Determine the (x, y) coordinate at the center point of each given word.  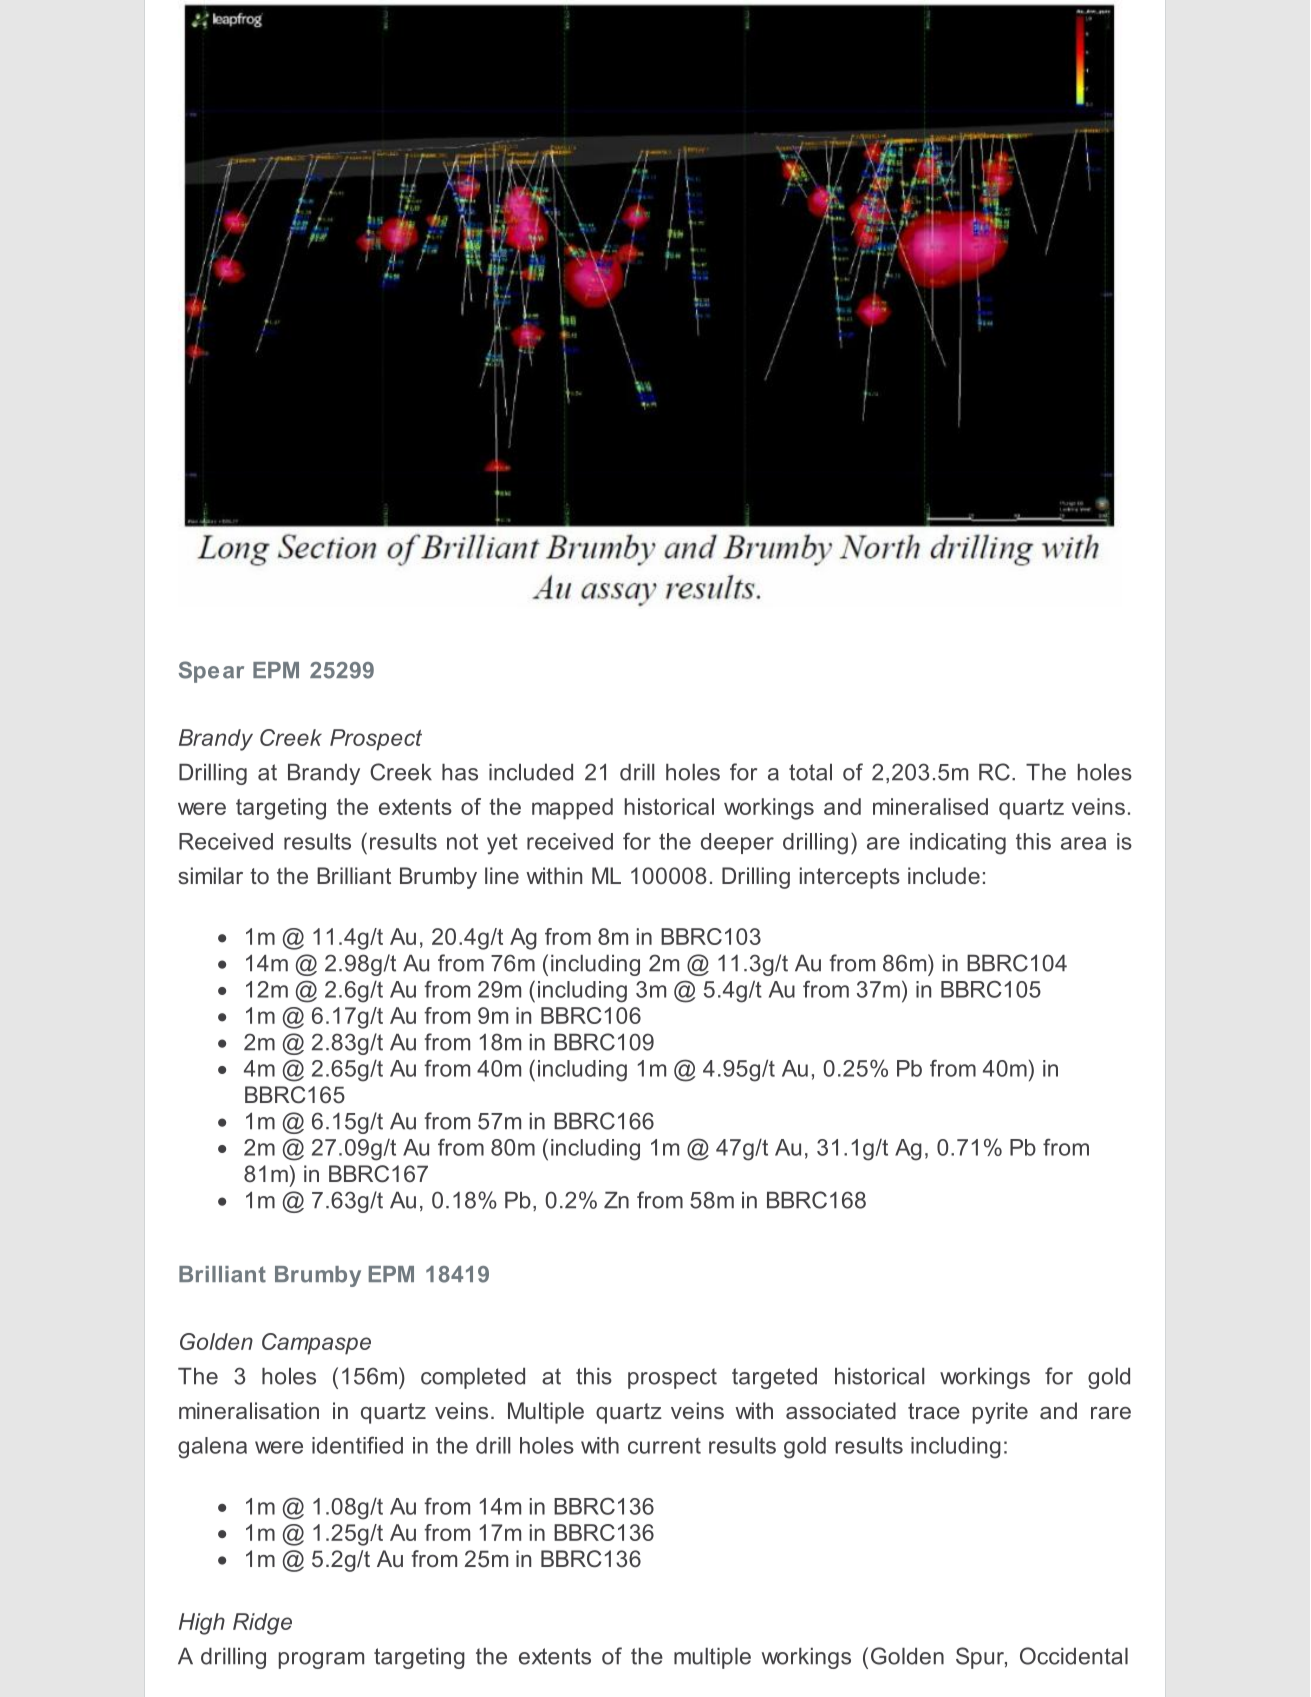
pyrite (1000, 1413)
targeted (774, 1378)
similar (210, 875)
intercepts (850, 878)
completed (473, 1378)
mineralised (930, 806)
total (810, 772)
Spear (211, 672)
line (502, 875)
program (321, 1660)
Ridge (262, 1624)
